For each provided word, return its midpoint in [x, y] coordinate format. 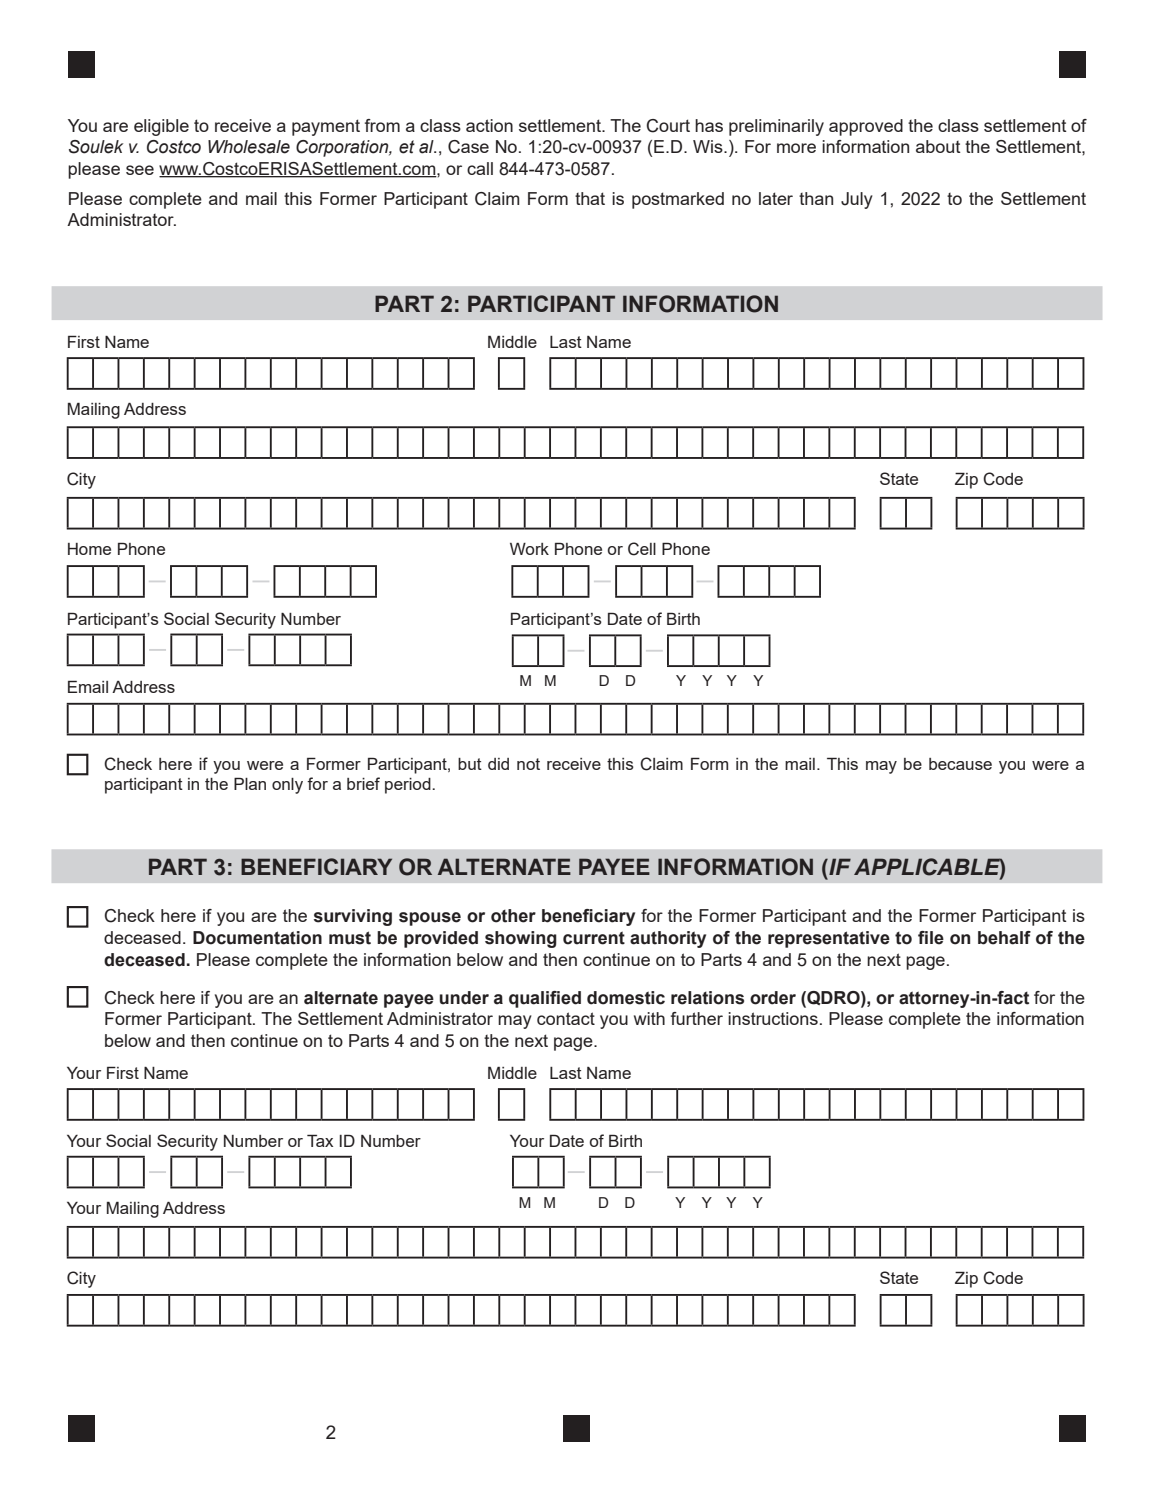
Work [529, 549]
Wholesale [249, 147]
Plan [250, 783]
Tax [320, 1140]
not [528, 764]
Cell [642, 549]
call [480, 168]
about [938, 146]
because [960, 764]
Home [89, 549]
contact [566, 1018]
